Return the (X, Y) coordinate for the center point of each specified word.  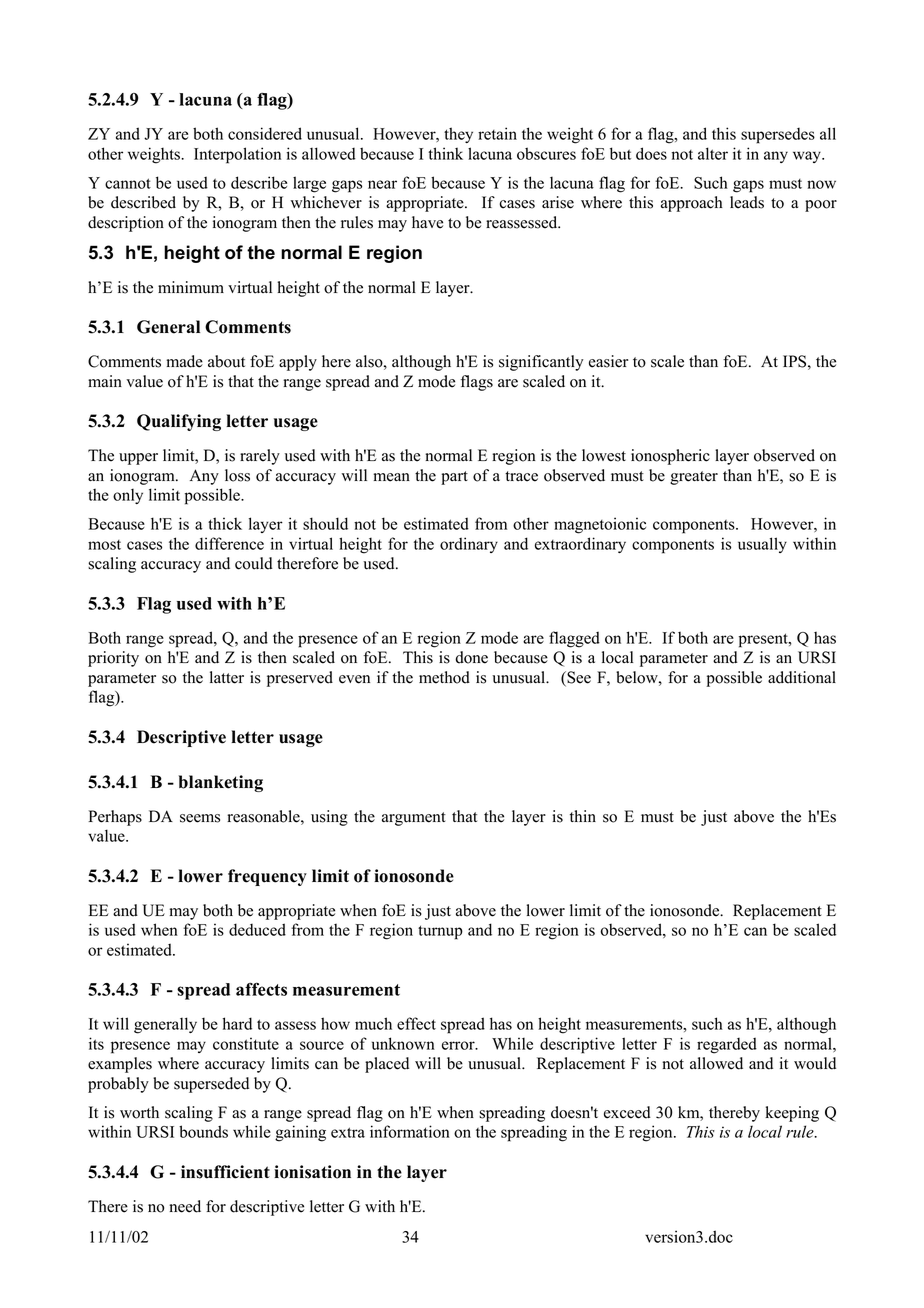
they (458, 135)
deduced (257, 929)
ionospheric (670, 457)
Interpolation (237, 155)
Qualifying (179, 422)
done (471, 657)
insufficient (225, 1172)
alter (713, 153)
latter (227, 677)
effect (416, 1023)
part (454, 478)
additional (802, 677)
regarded (727, 1045)
